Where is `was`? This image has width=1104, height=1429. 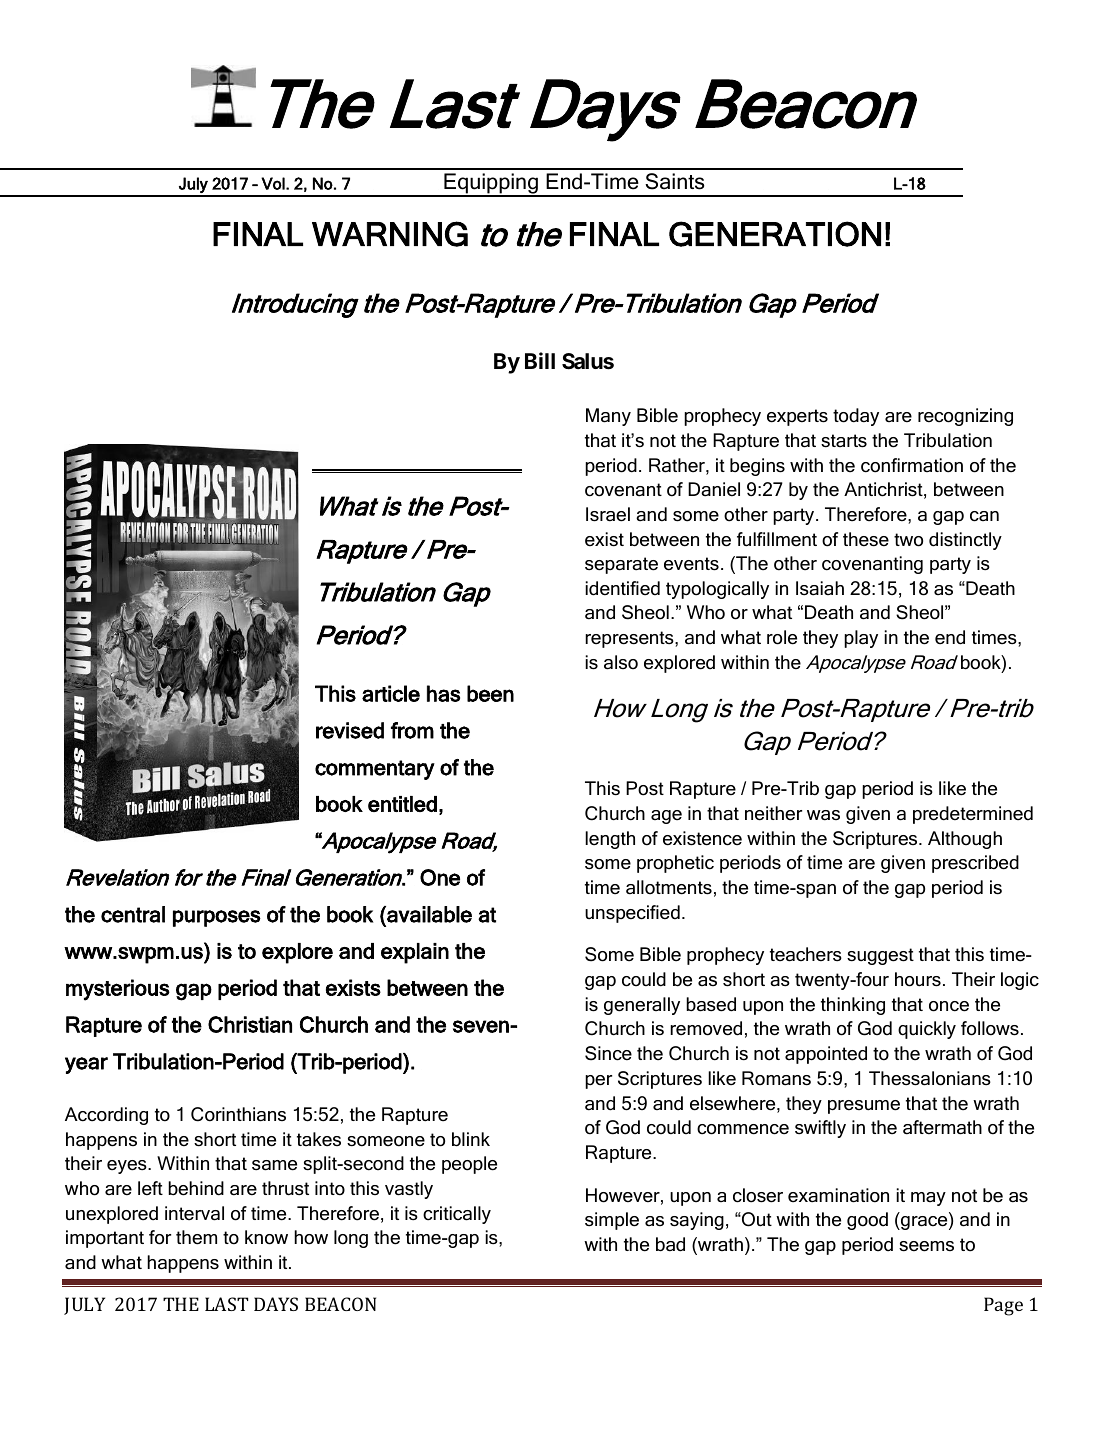 was is located at coordinates (823, 815).
